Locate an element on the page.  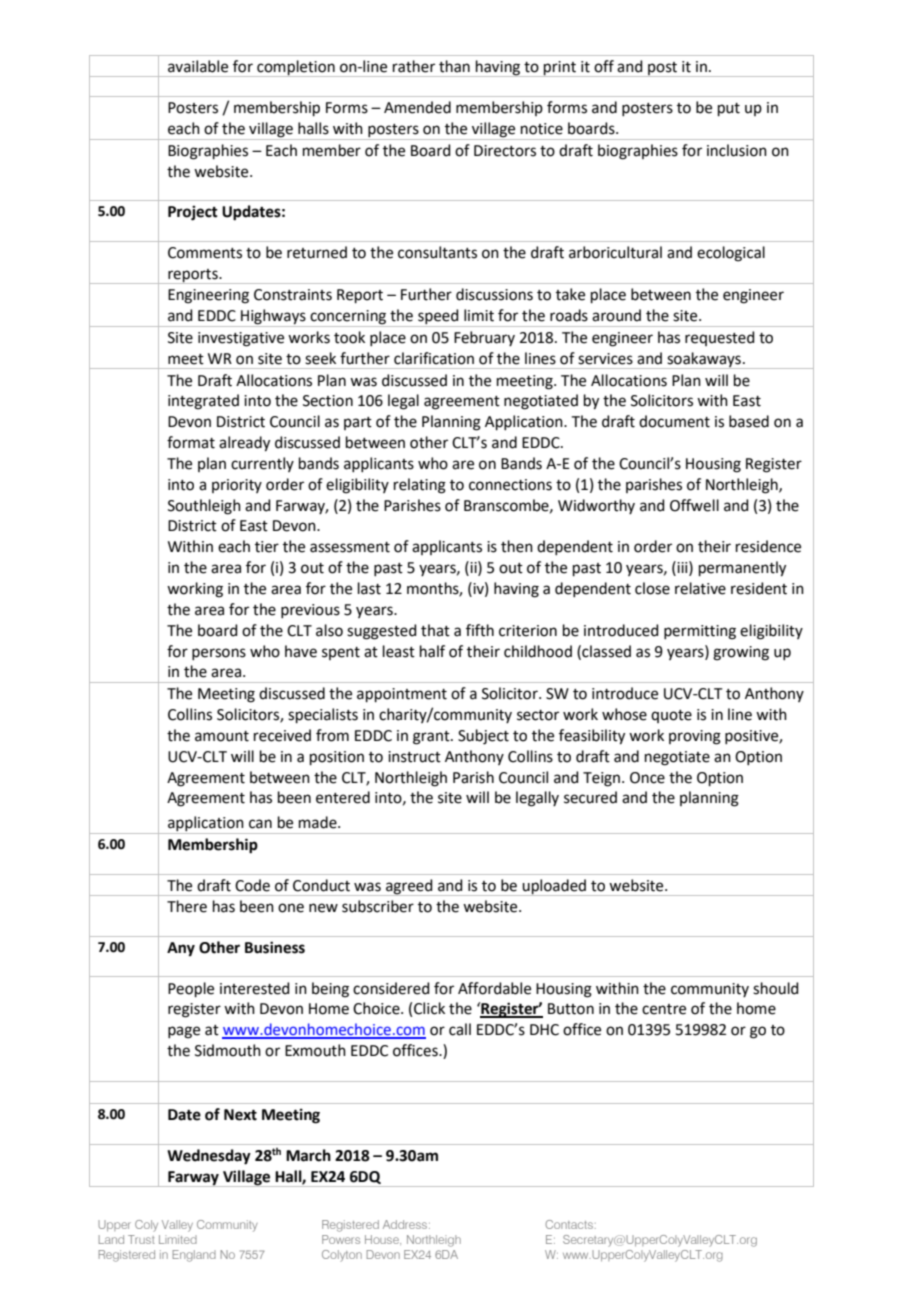
Address is located at coordinates (406, 1224).
